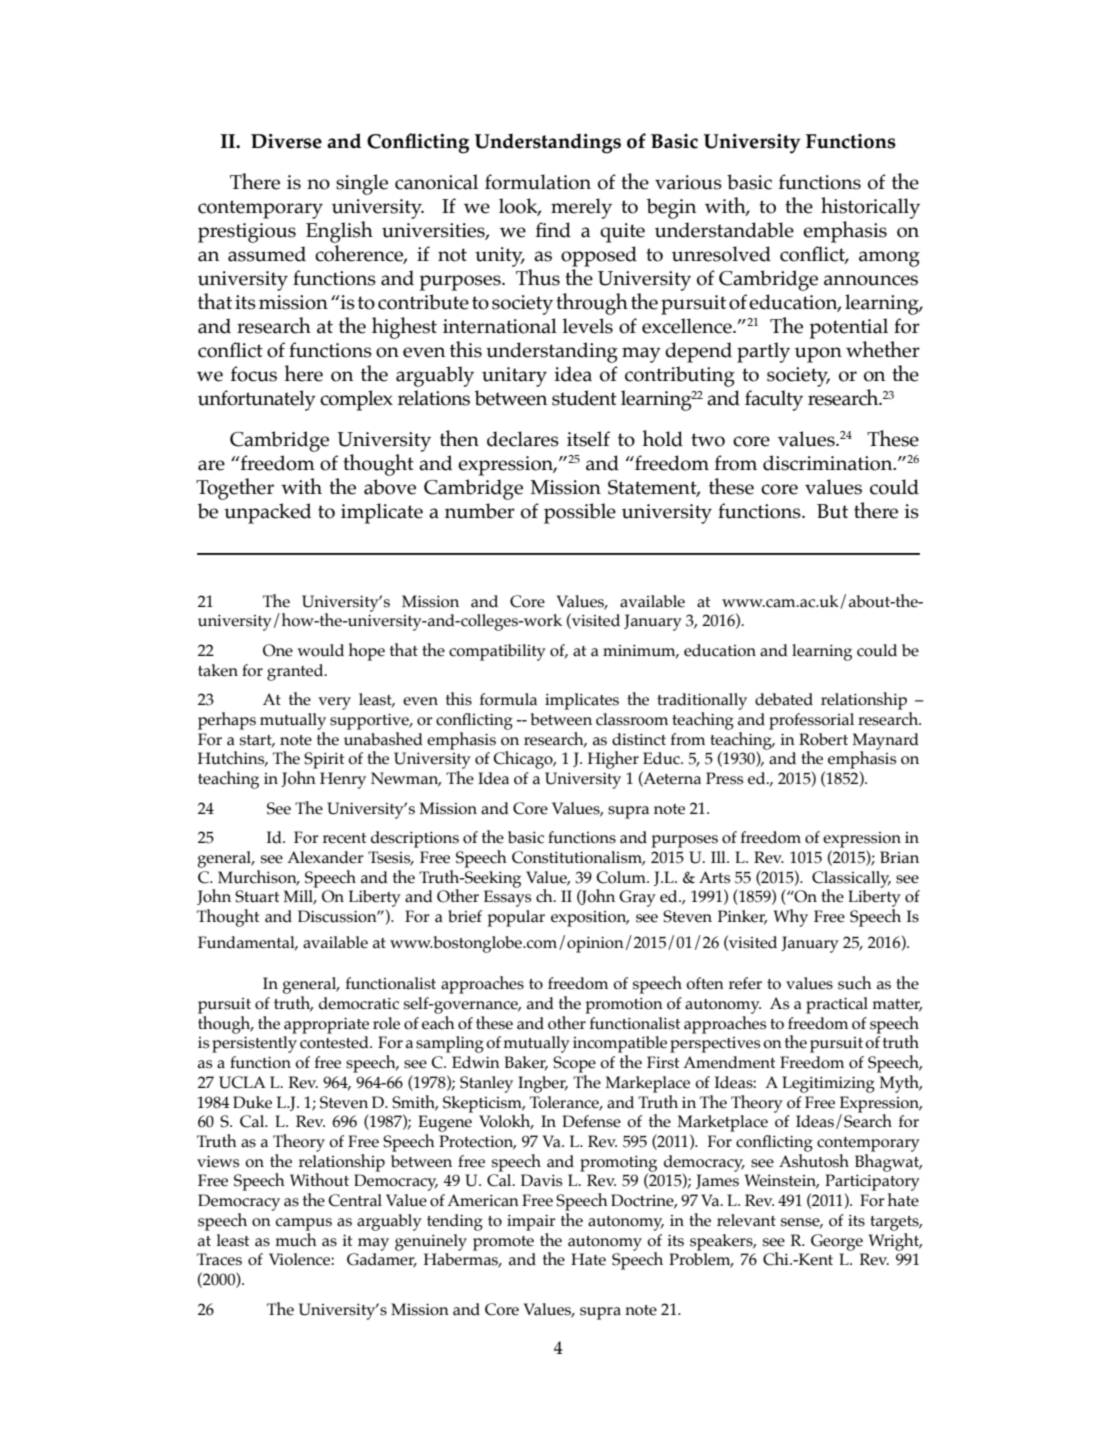 The height and width of the screenshot is (1446, 1117). Describe the element at coordinates (811, 721) in the screenshot. I see `professorial` at that location.
